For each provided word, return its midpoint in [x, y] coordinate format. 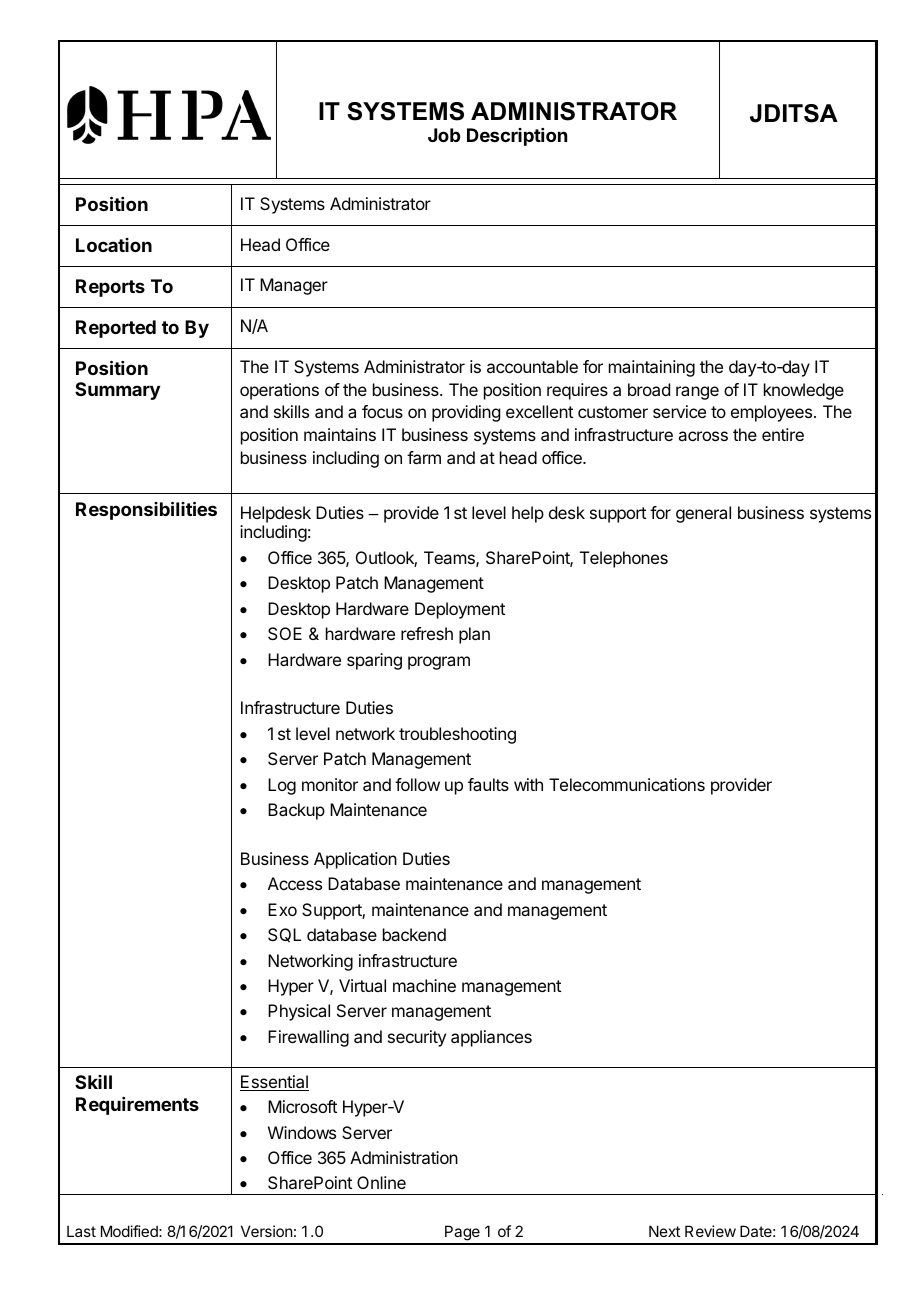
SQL [284, 935]
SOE [285, 633]
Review [710, 1231]
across [703, 436]
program [439, 663]
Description [517, 137]
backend [414, 934]
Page [462, 1234]
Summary [117, 391]
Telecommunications [627, 784]
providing [466, 413]
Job [444, 135]
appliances [491, 1038]
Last [81, 1231]
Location [114, 245]
